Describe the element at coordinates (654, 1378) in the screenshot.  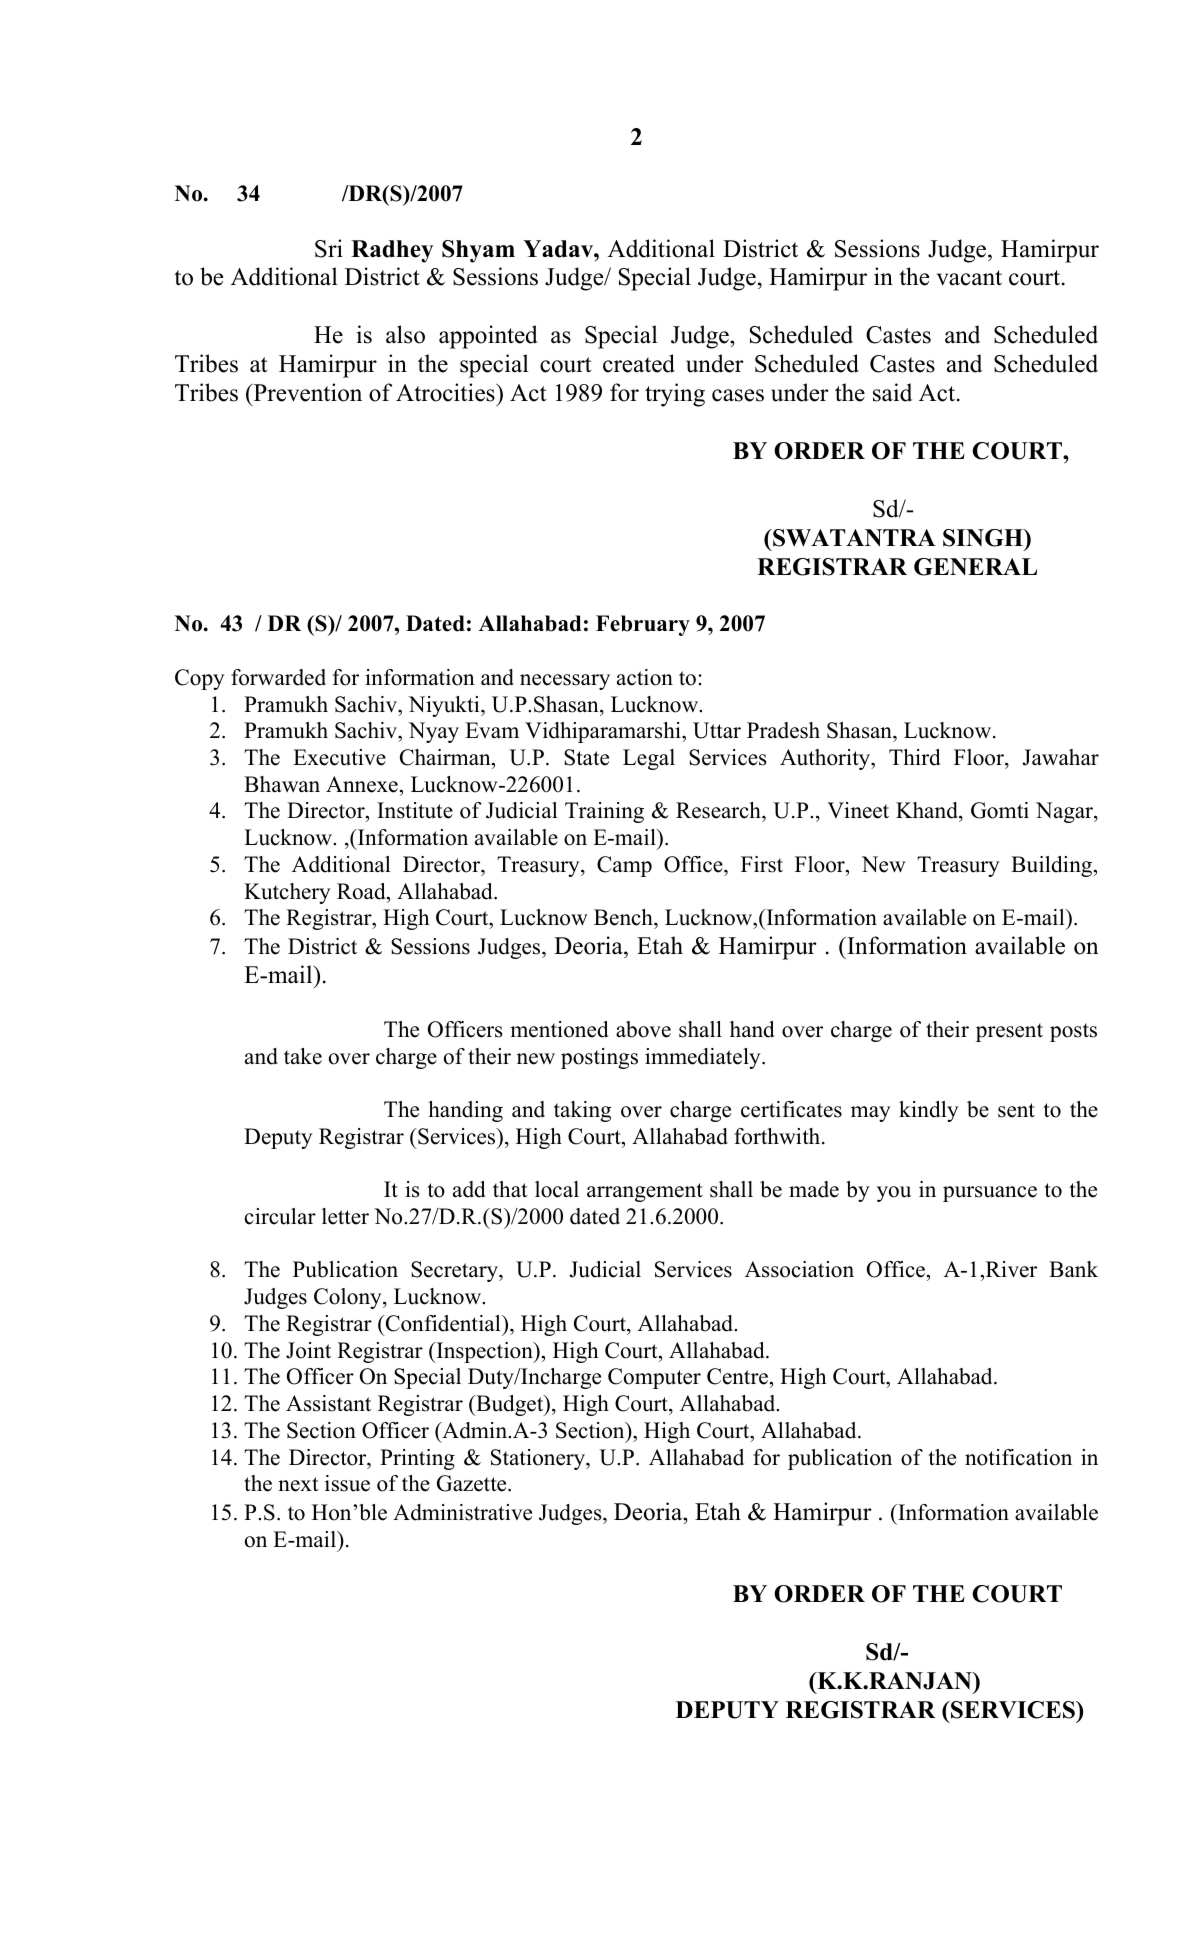
I see `Computer` at that location.
